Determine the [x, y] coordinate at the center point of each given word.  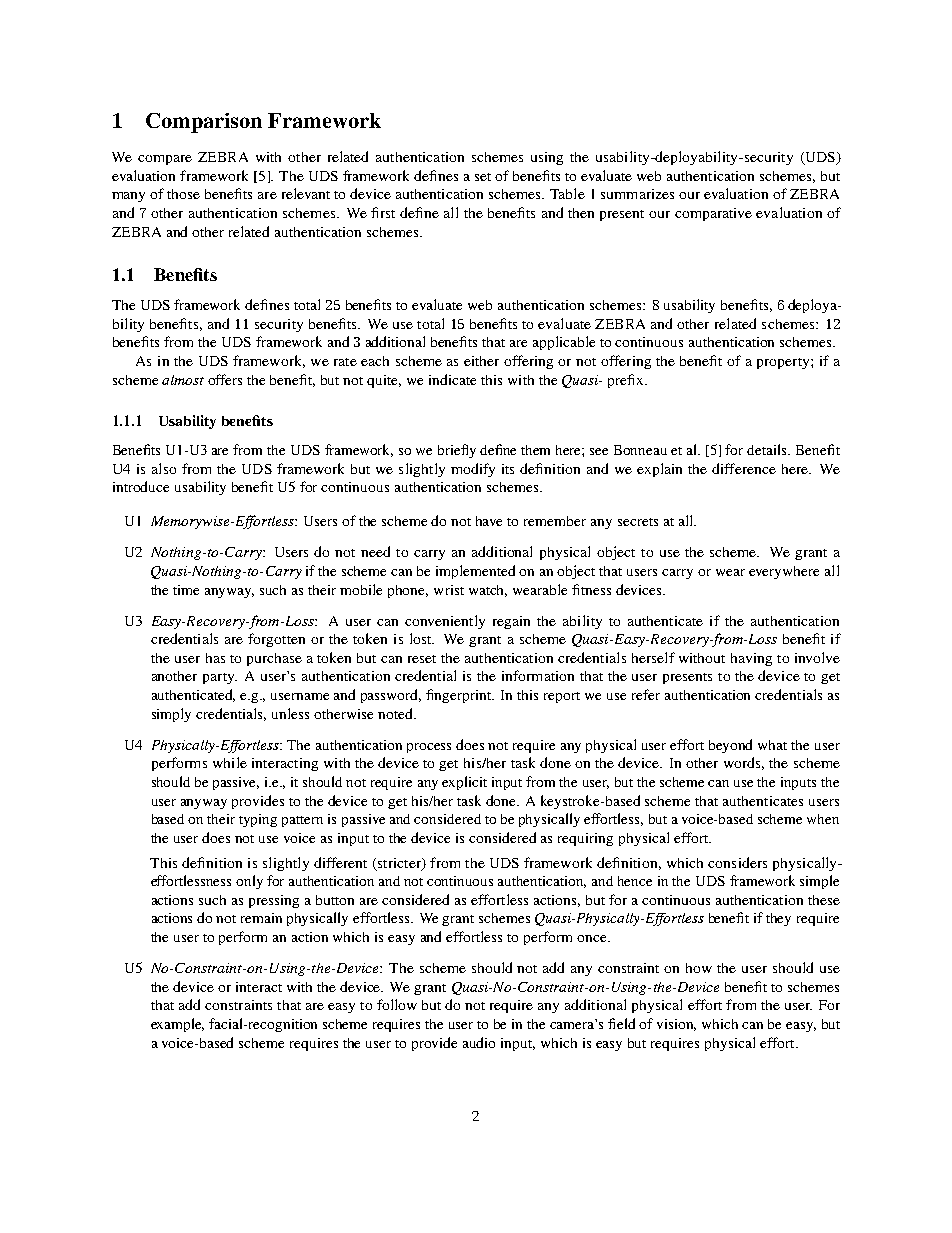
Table [567, 193]
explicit [464, 783]
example [177, 1025]
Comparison [204, 123]
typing [258, 820]
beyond [730, 746]
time [186, 590]
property [784, 363]
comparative [713, 214]
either [481, 361]
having [751, 659]
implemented [475, 572]
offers [225, 379]
